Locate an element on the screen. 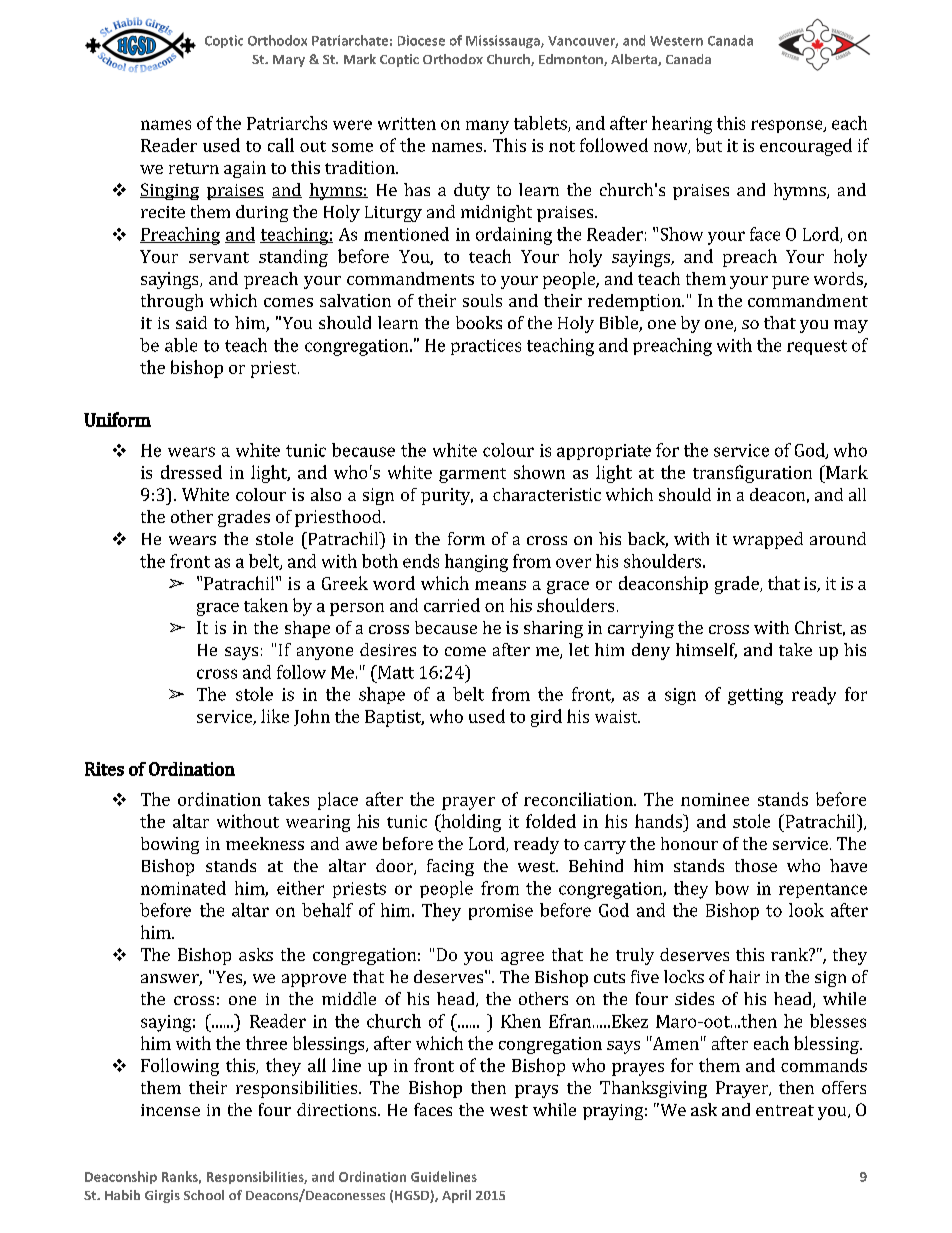  response is located at coordinates (788, 126).
